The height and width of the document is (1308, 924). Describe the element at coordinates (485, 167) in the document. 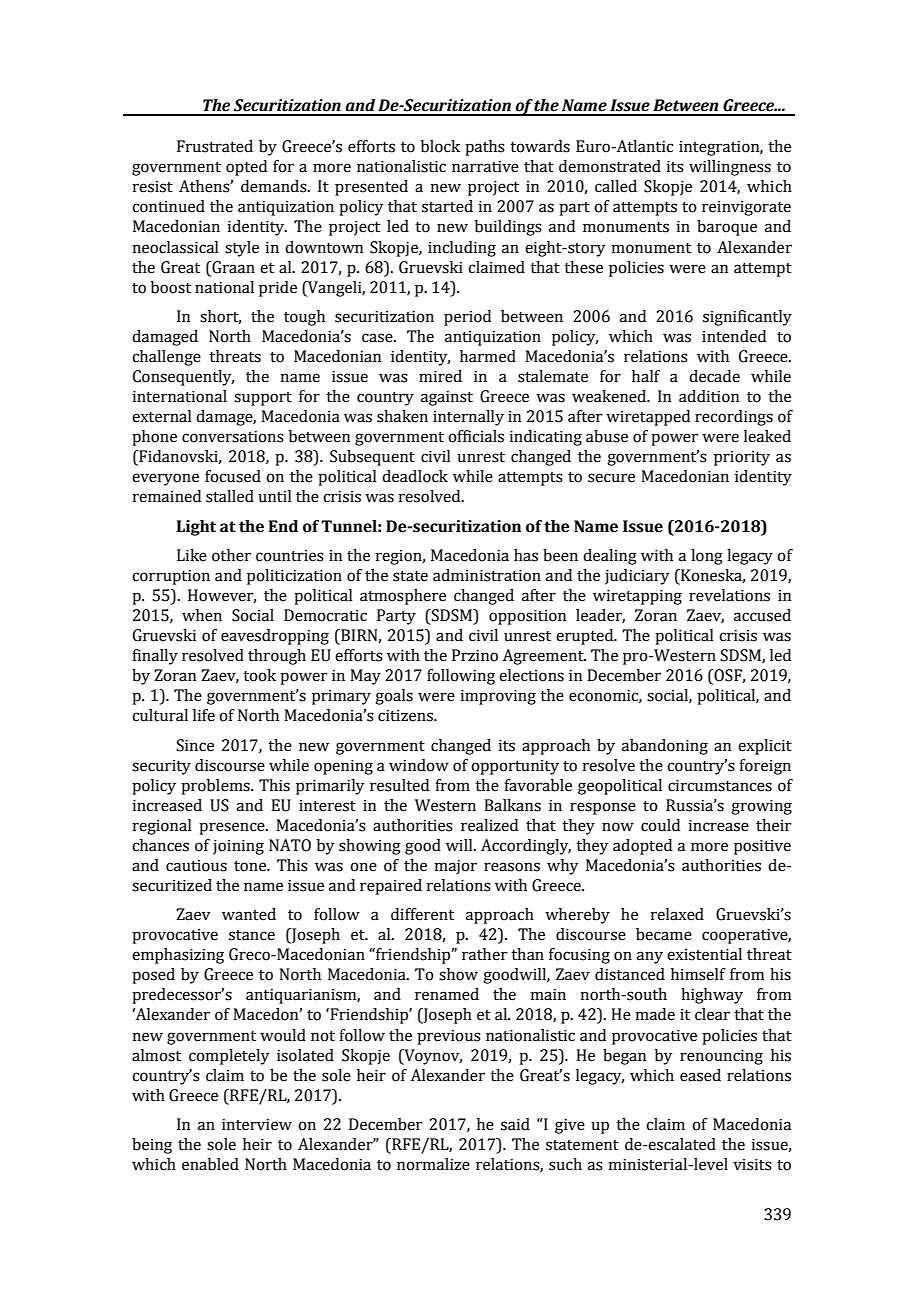

I see `narrative` at that location.
